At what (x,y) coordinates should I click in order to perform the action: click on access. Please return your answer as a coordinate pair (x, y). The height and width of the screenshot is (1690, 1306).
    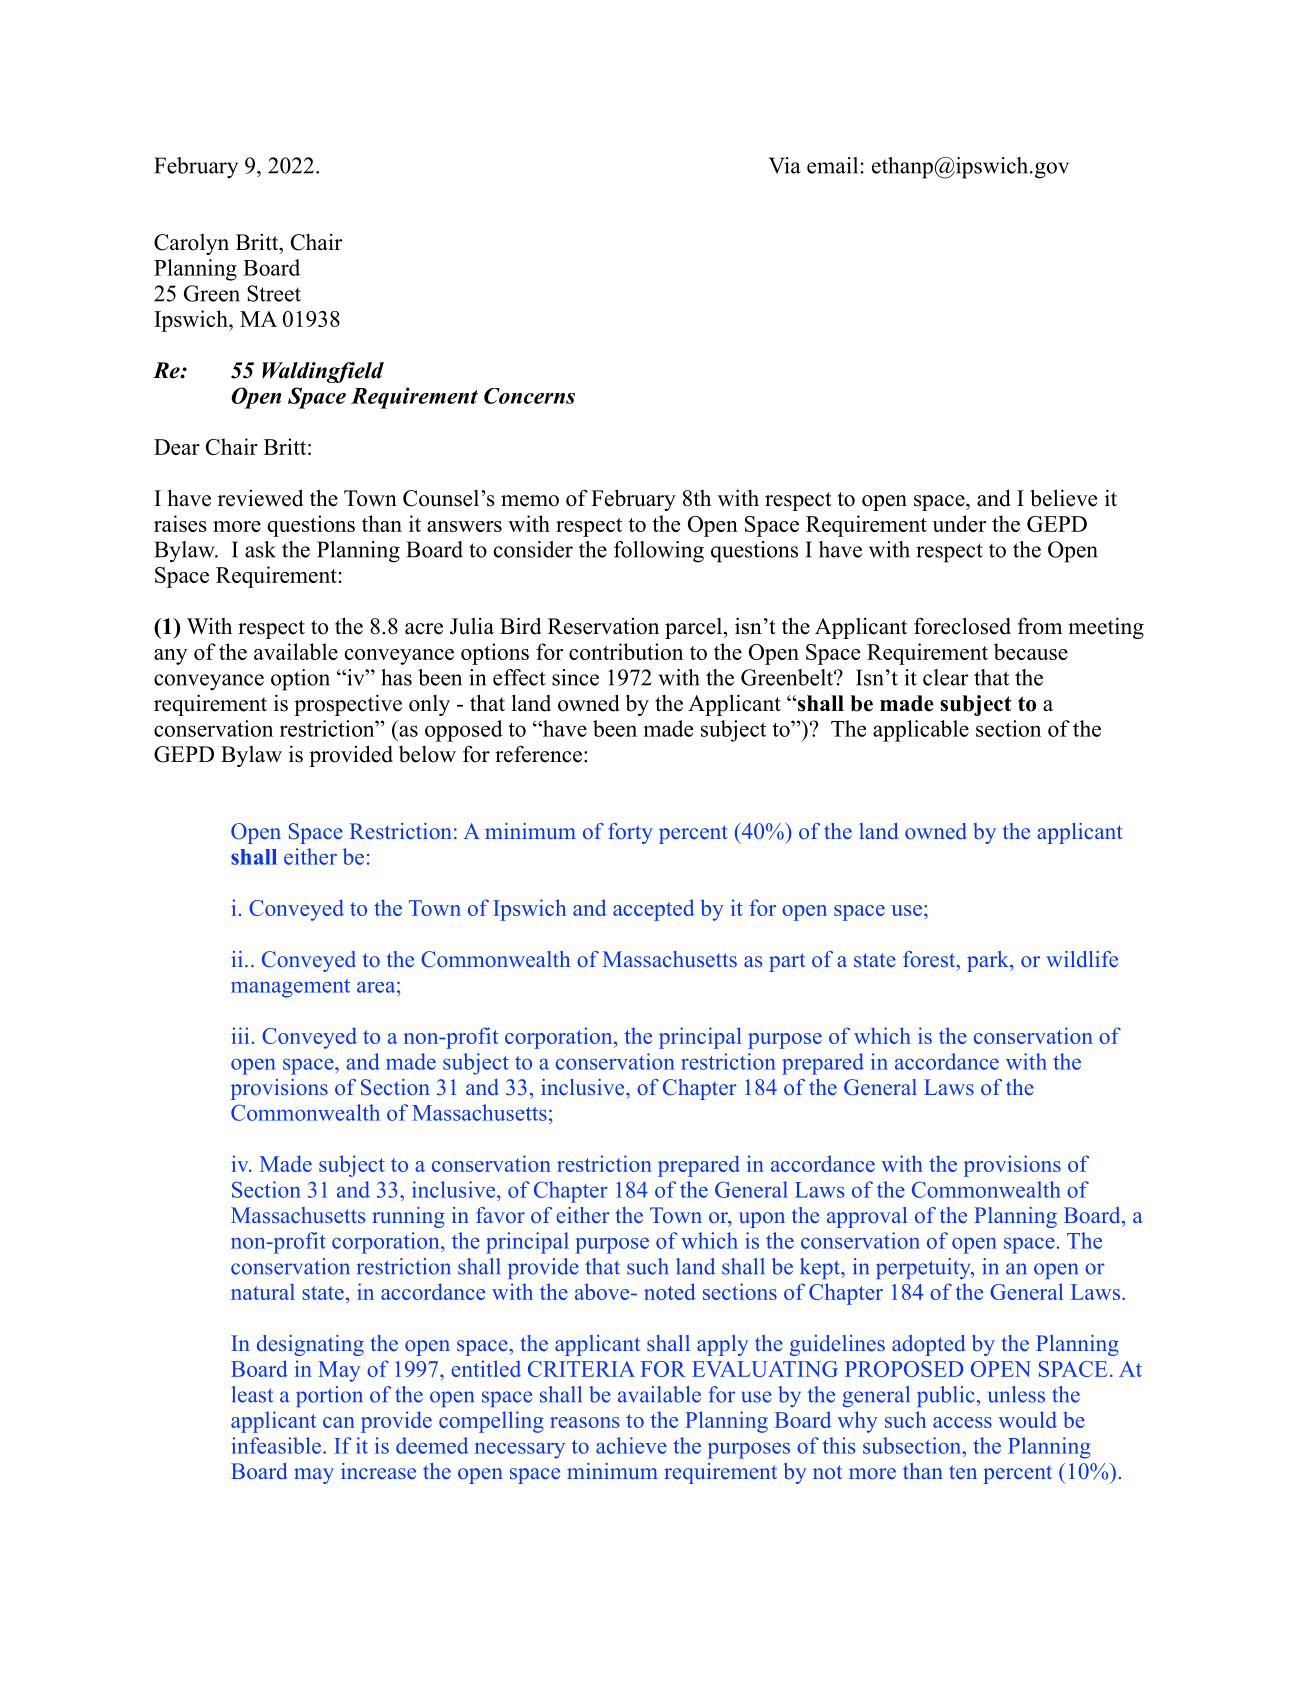
    Looking at the image, I should click on (962, 1422).
